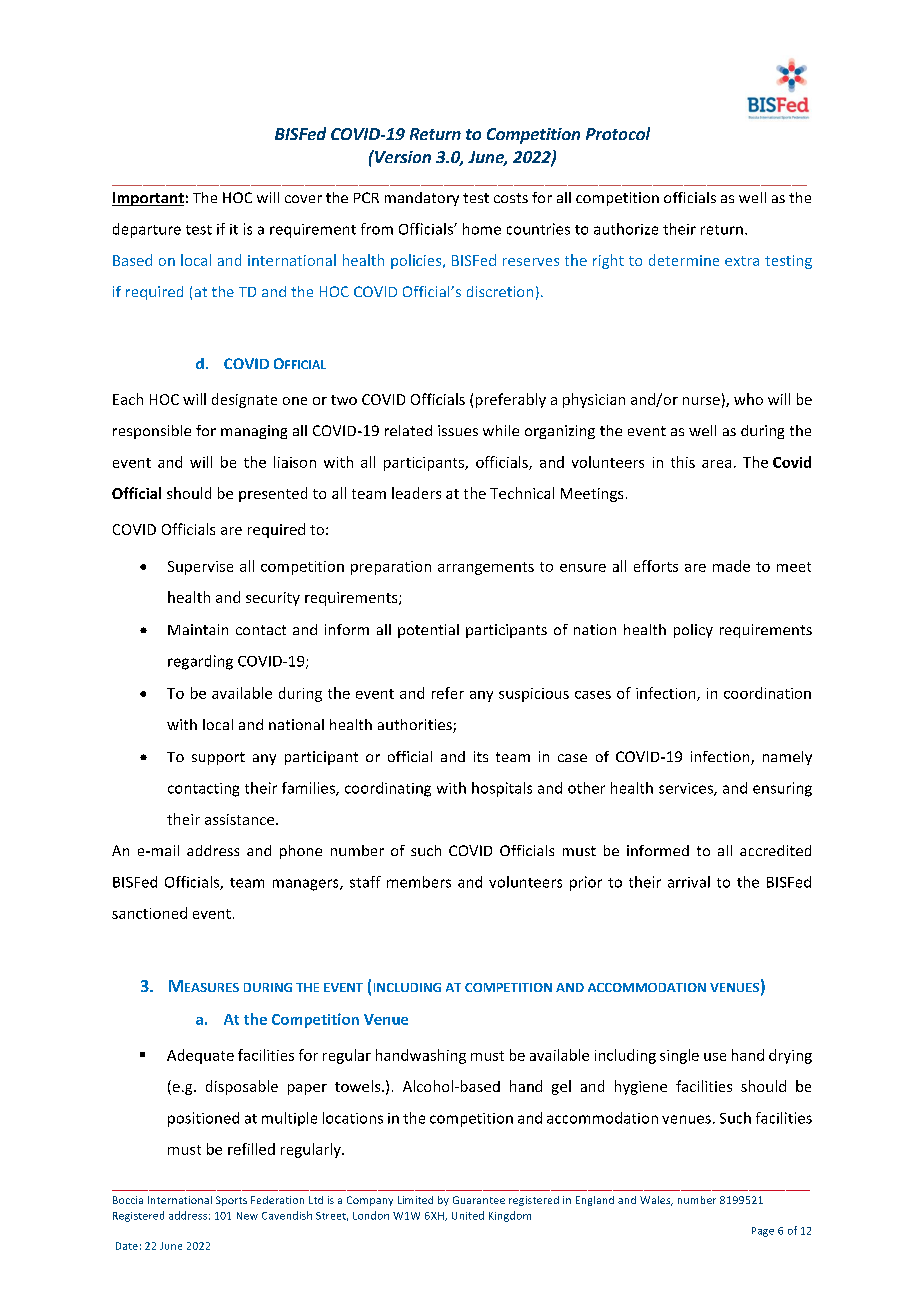  What do you see at coordinates (148, 199) in the page?
I see `Important` at bounding box center [148, 199].
